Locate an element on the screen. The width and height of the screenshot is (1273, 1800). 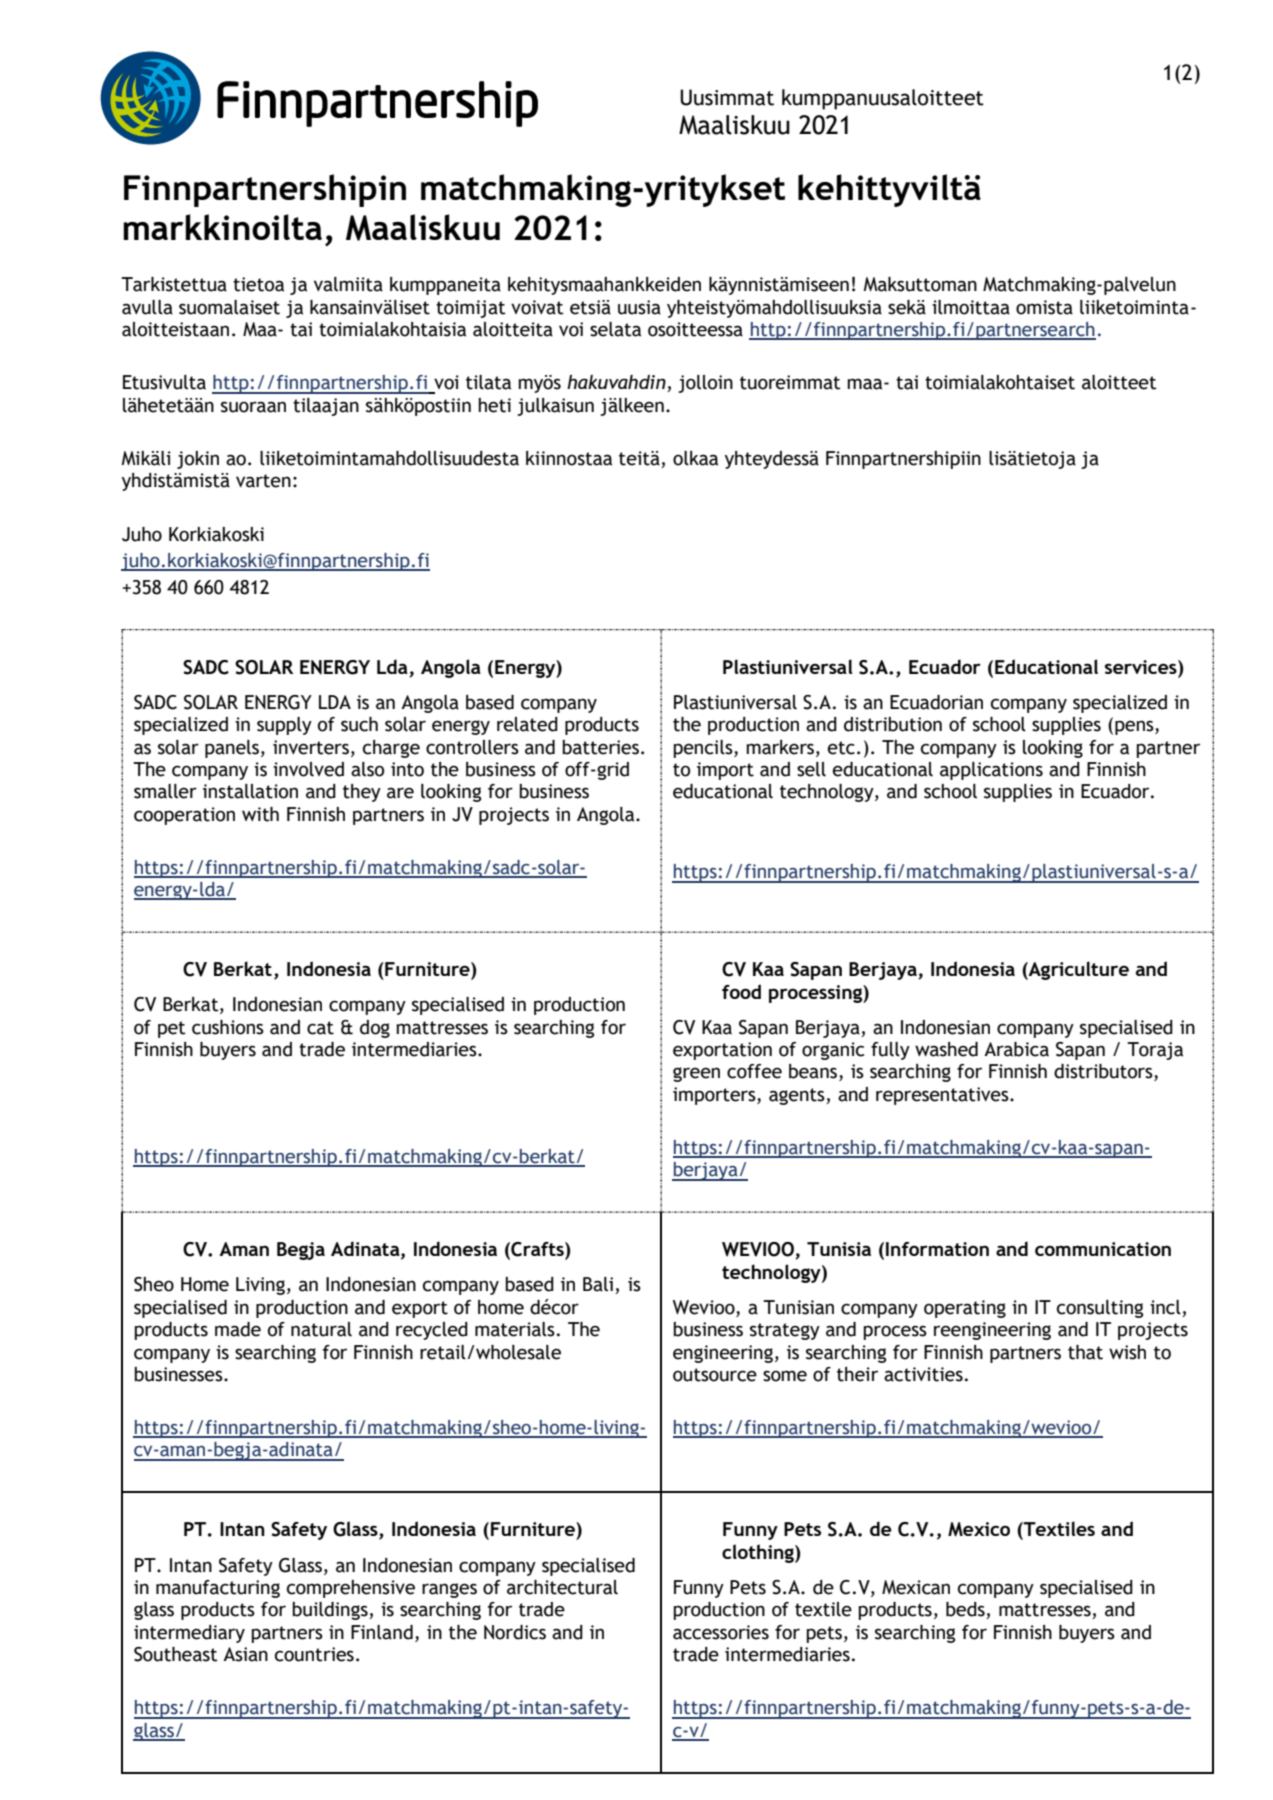
natural is located at coordinates (321, 1329).
